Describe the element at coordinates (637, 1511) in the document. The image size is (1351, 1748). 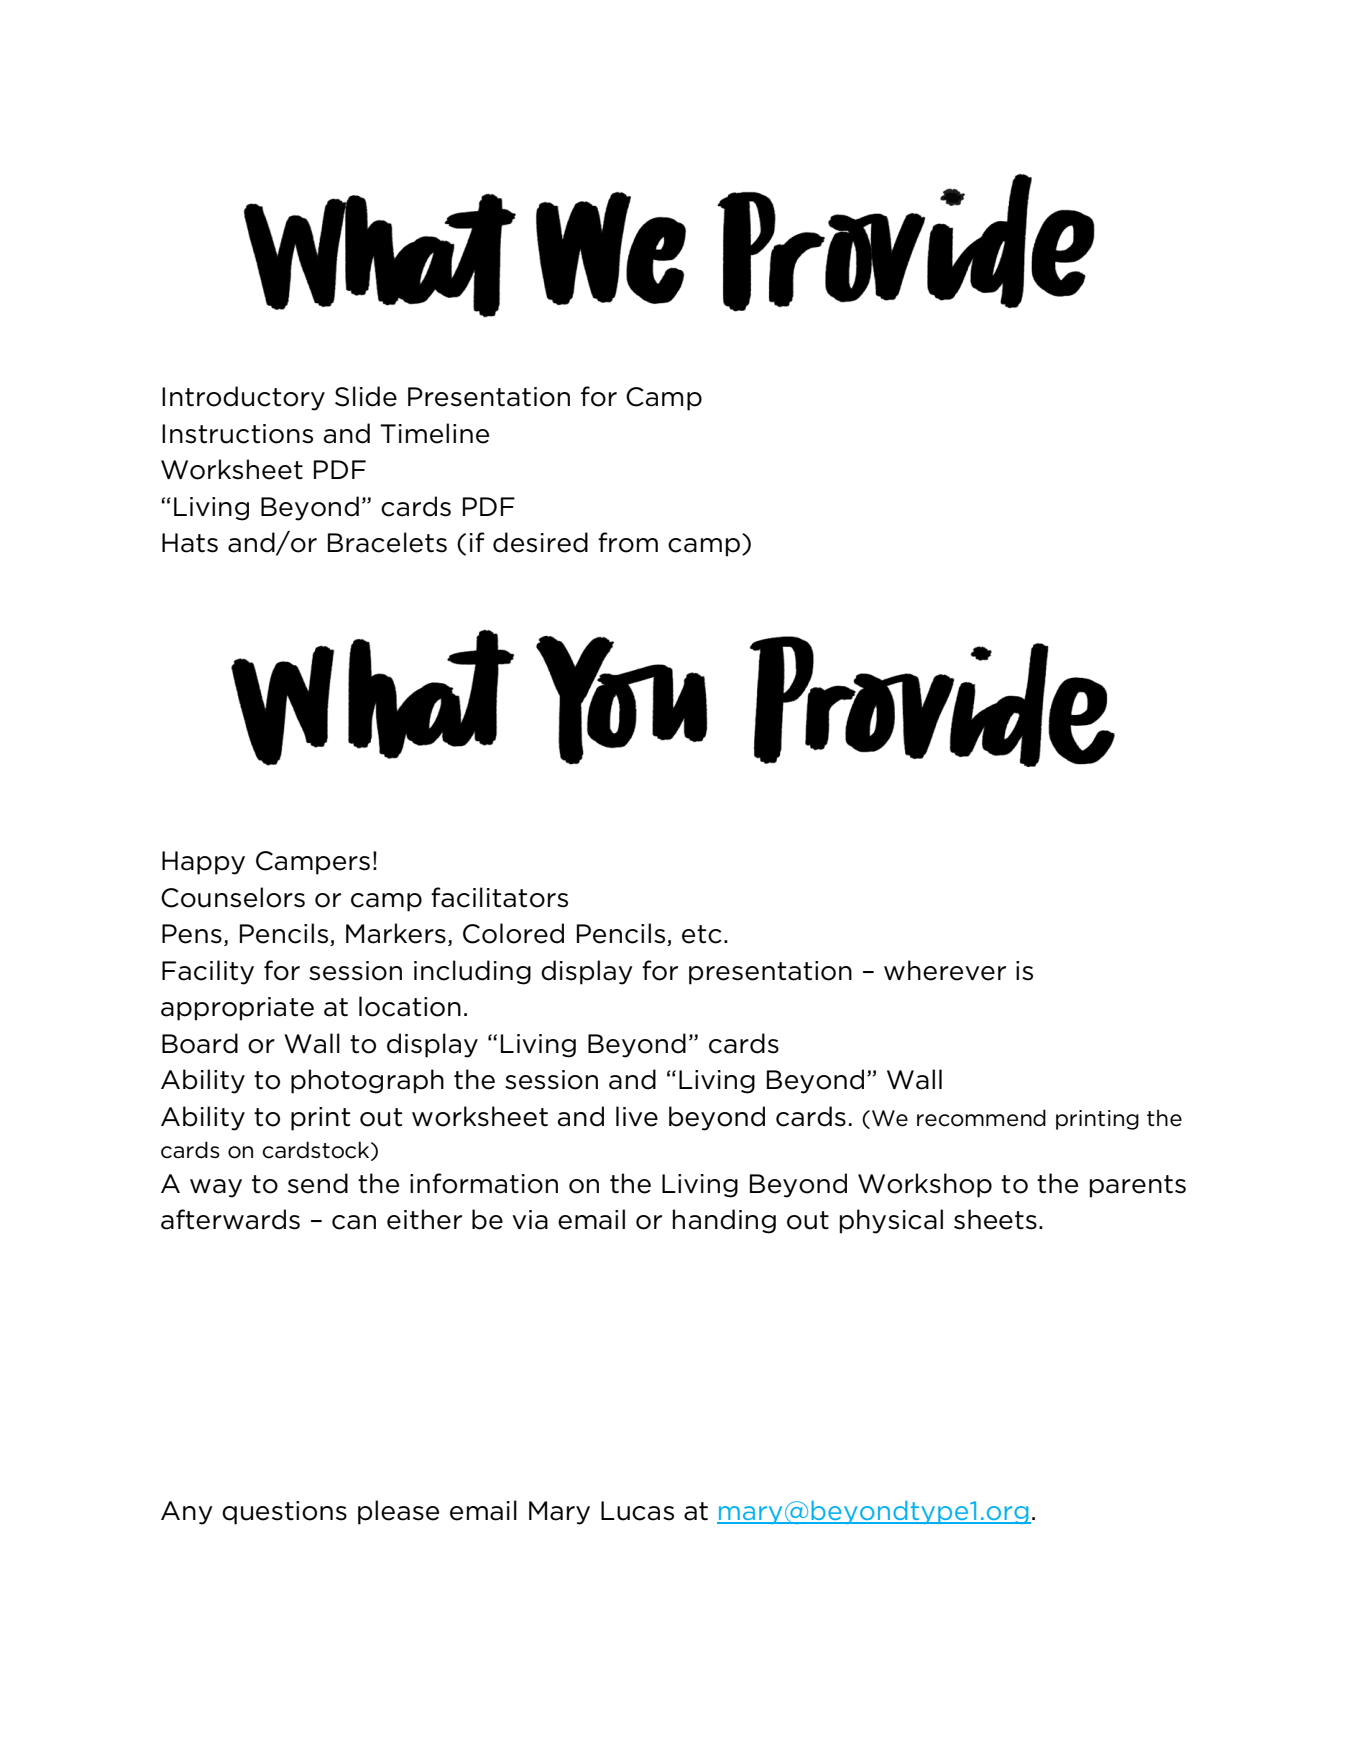
I see `Lucas` at that location.
